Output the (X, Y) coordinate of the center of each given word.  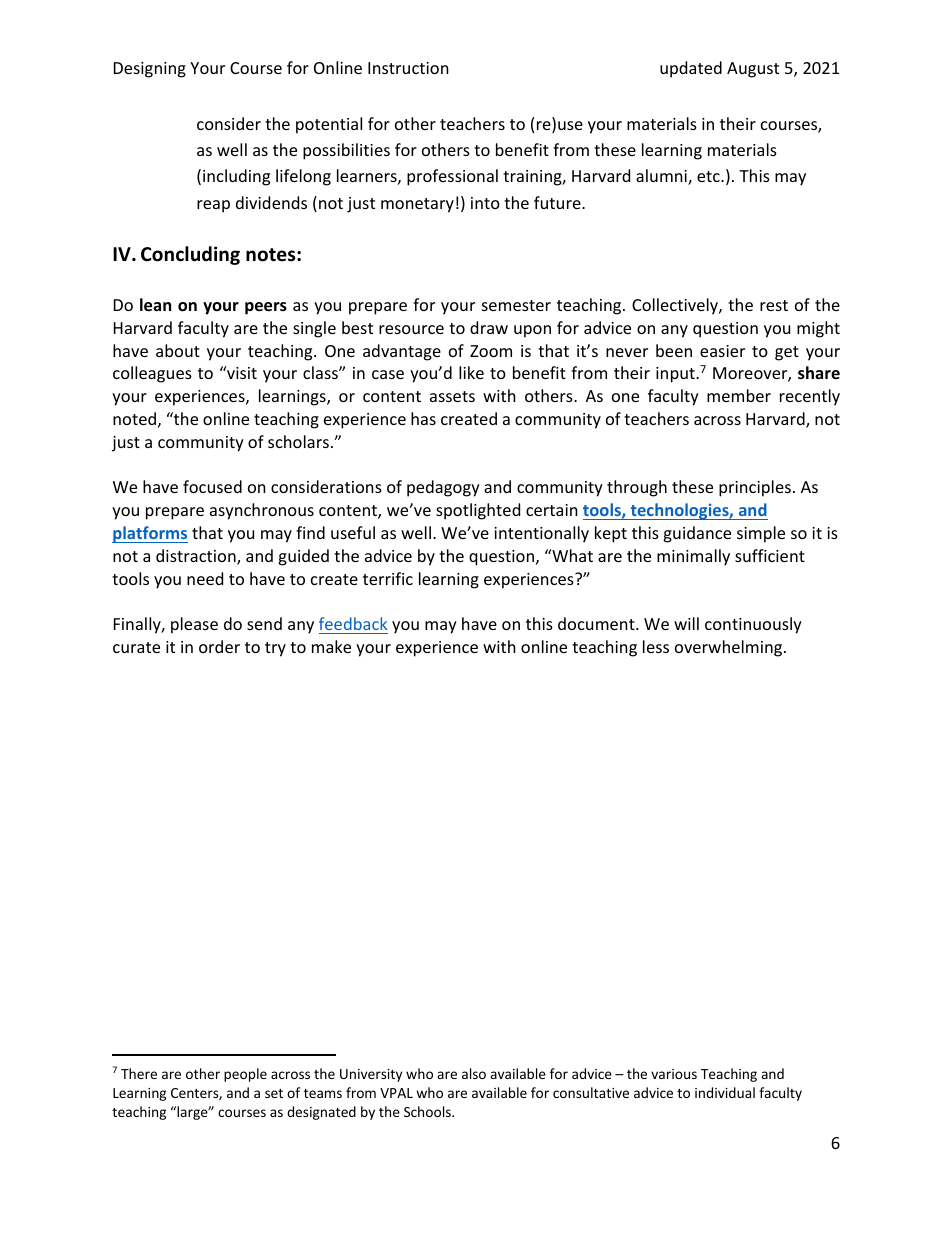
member (739, 395)
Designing (150, 70)
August (753, 70)
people (245, 1075)
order (219, 646)
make (331, 646)
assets (452, 396)
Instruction (408, 68)
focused (212, 486)
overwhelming (730, 648)
